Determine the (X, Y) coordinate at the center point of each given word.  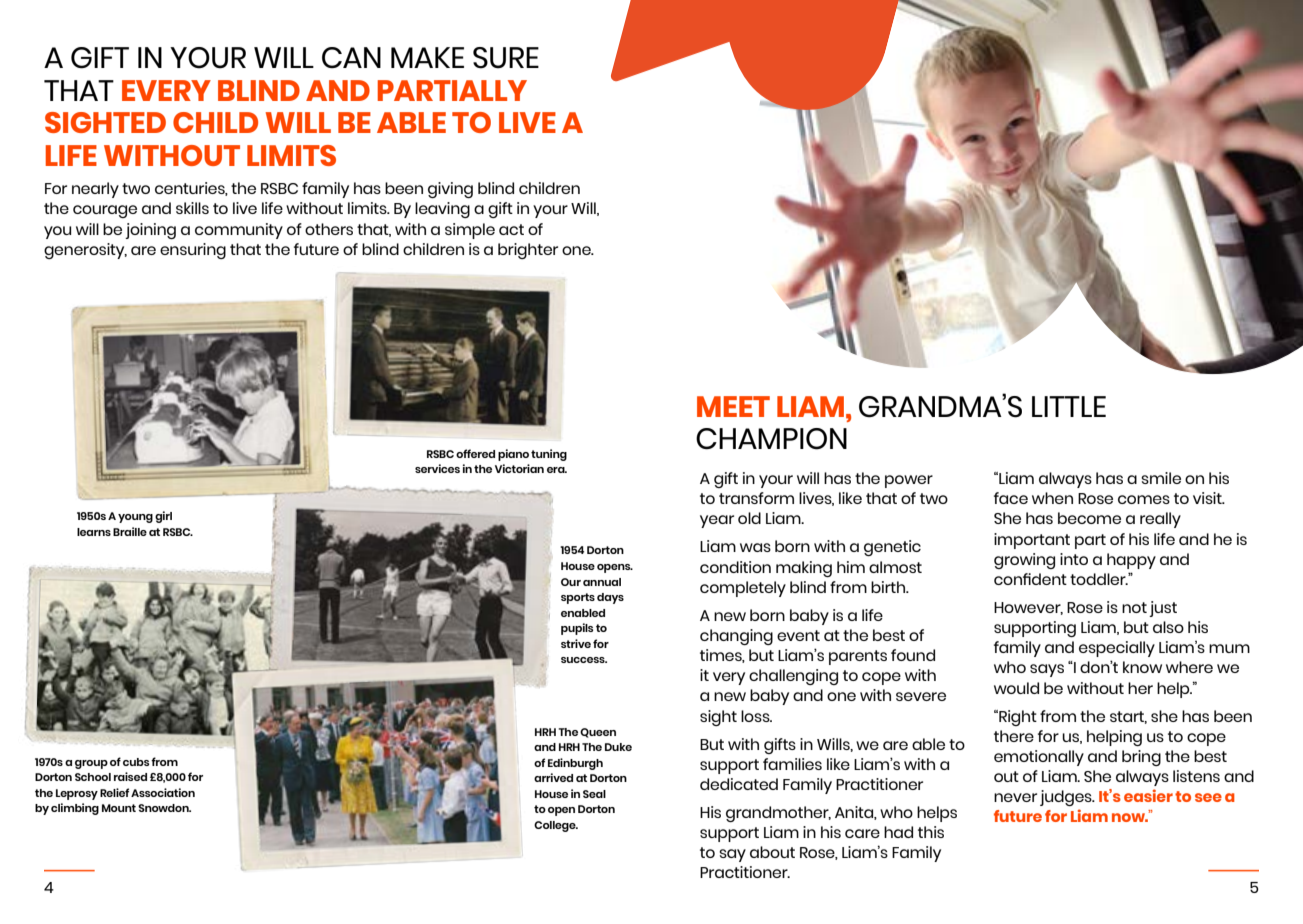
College (556, 826)
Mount (119, 808)
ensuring (193, 251)
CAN (351, 57)
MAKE (427, 57)
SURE (506, 58)
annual (602, 582)
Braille (130, 531)
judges (1067, 798)
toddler (1099, 579)
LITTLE (1069, 406)
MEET (733, 406)
